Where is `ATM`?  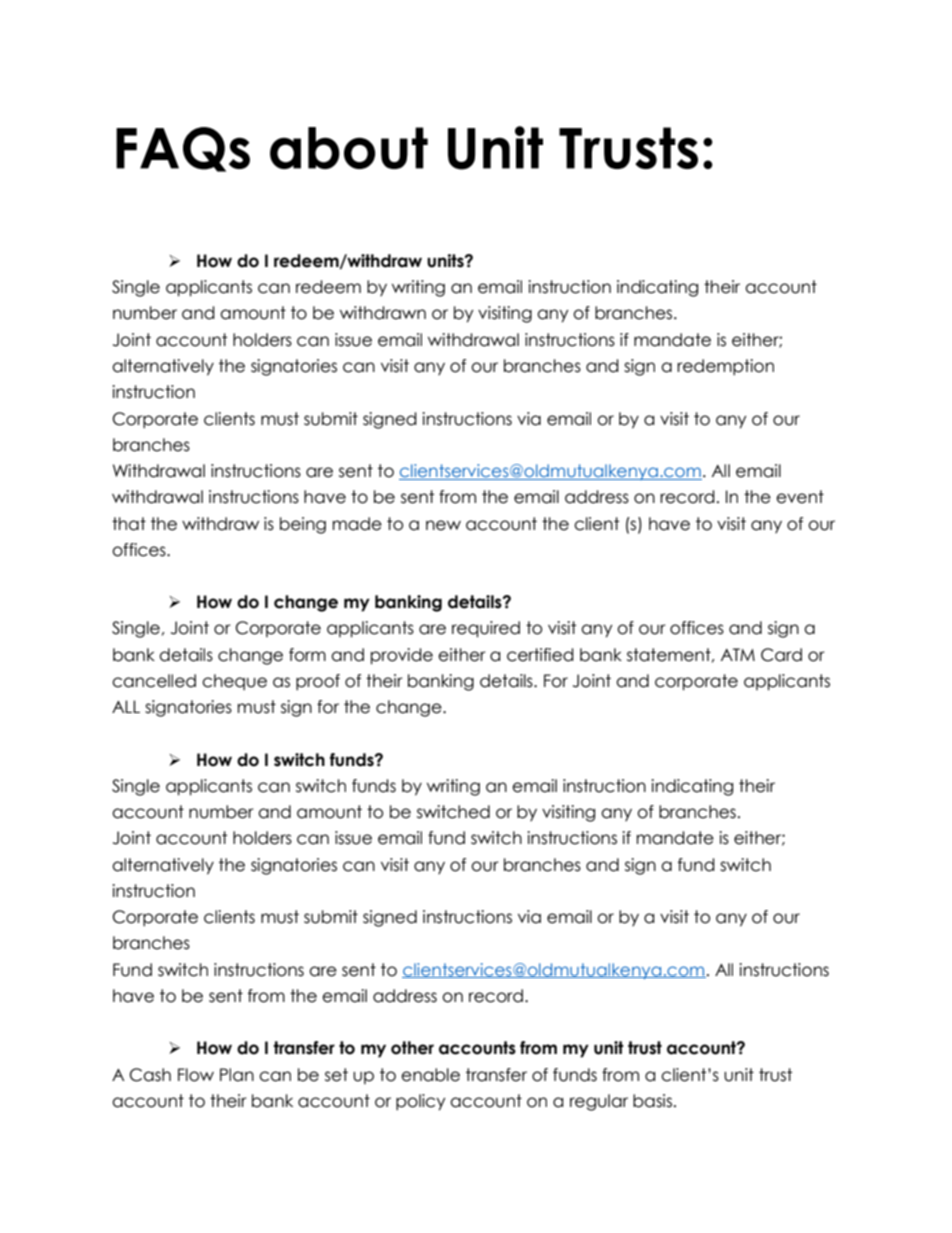 ATM is located at coordinates (738, 654).
